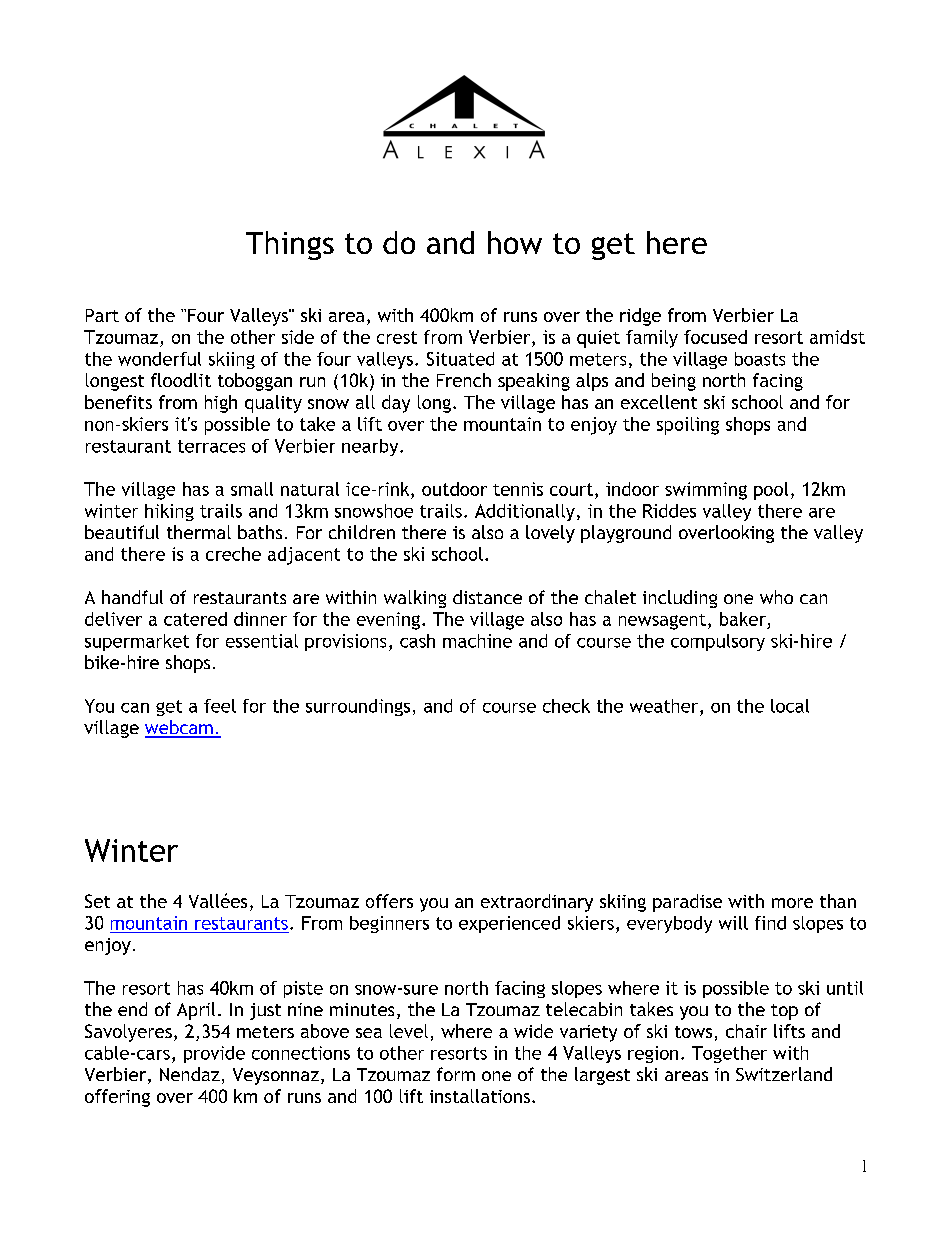 The image size is (952, 1233). I want to click on compulsory, so click(718, 642).
